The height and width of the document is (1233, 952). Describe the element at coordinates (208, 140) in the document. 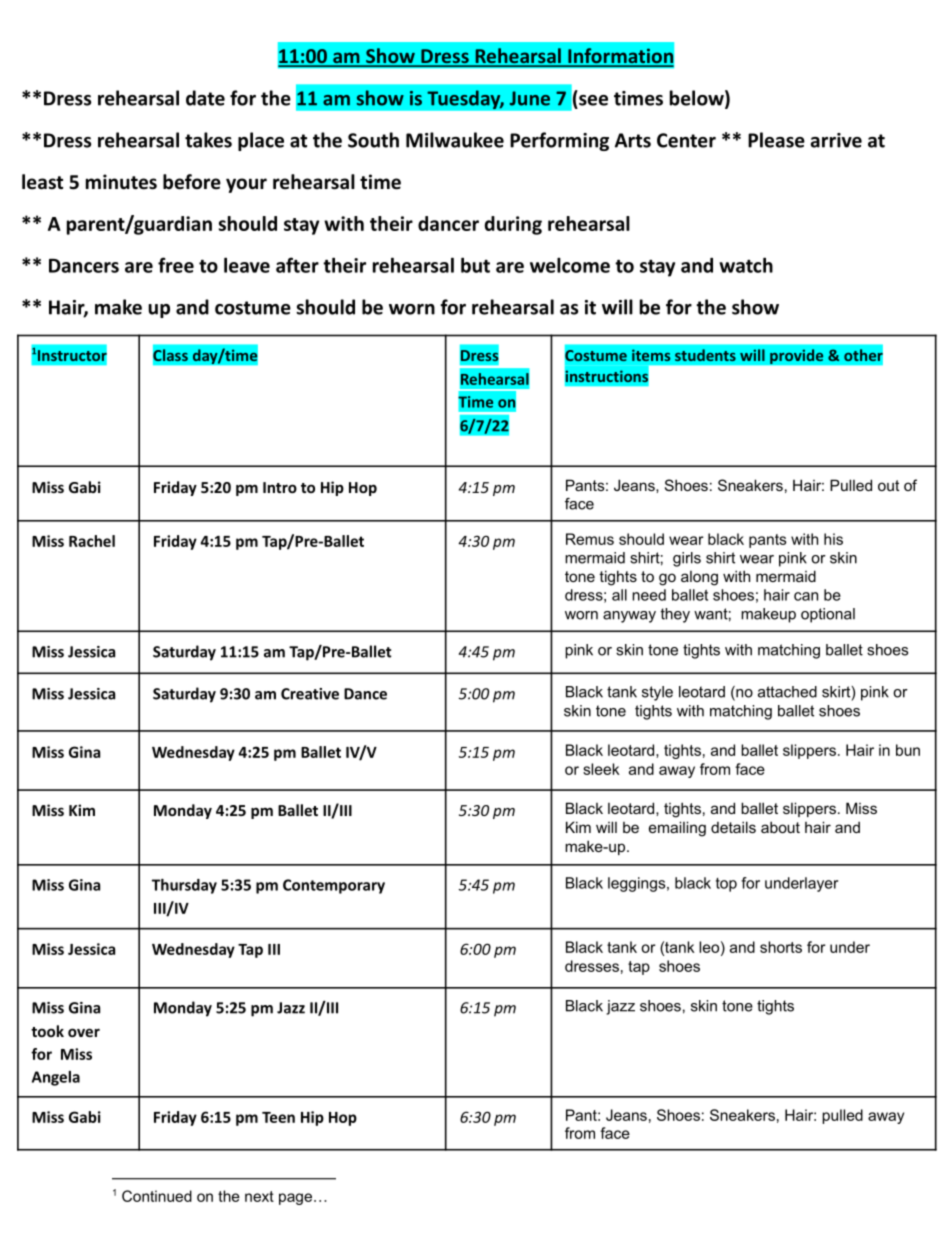

I see `takes` at that location.
